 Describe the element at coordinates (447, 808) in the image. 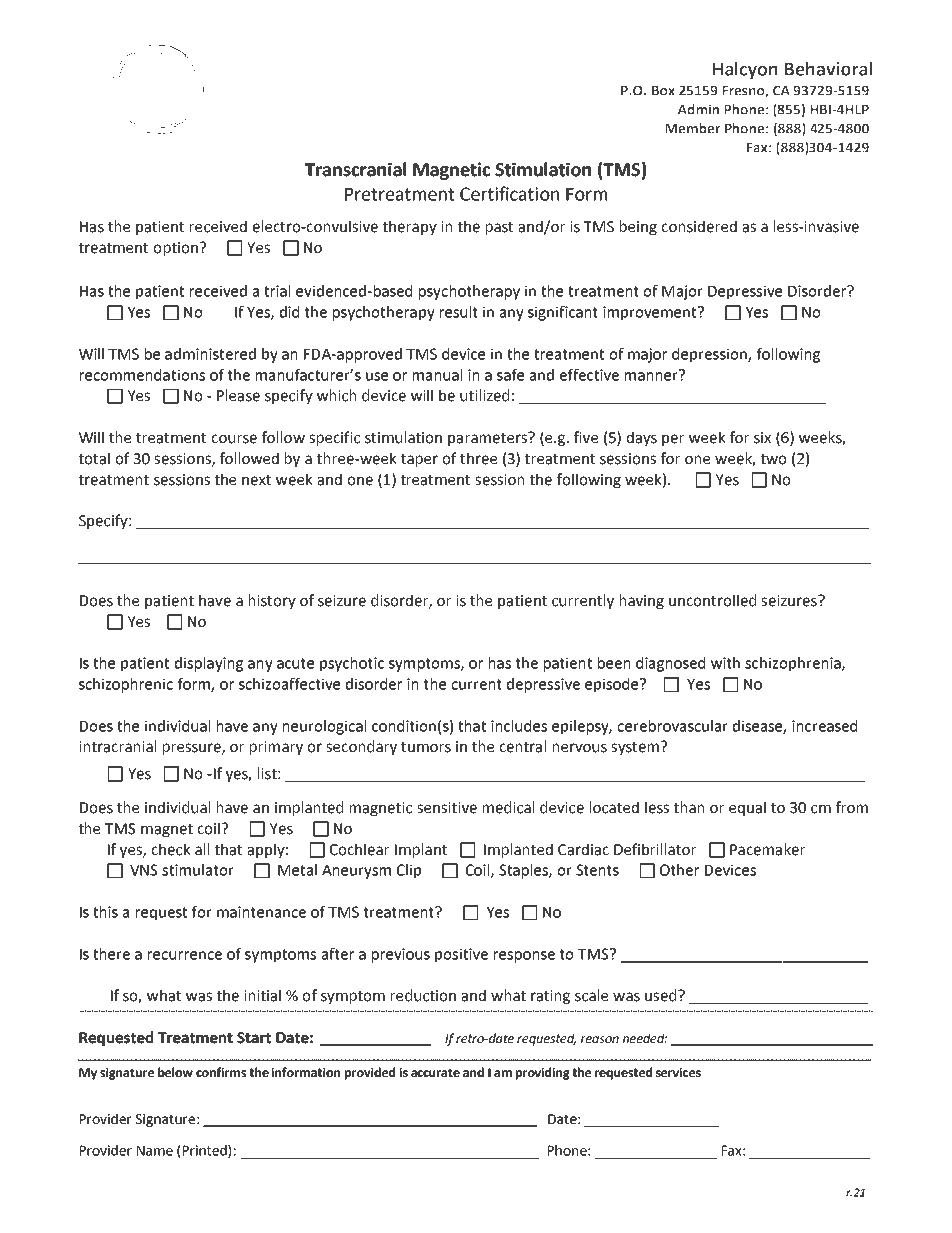

I see `sensitive` at that location.
